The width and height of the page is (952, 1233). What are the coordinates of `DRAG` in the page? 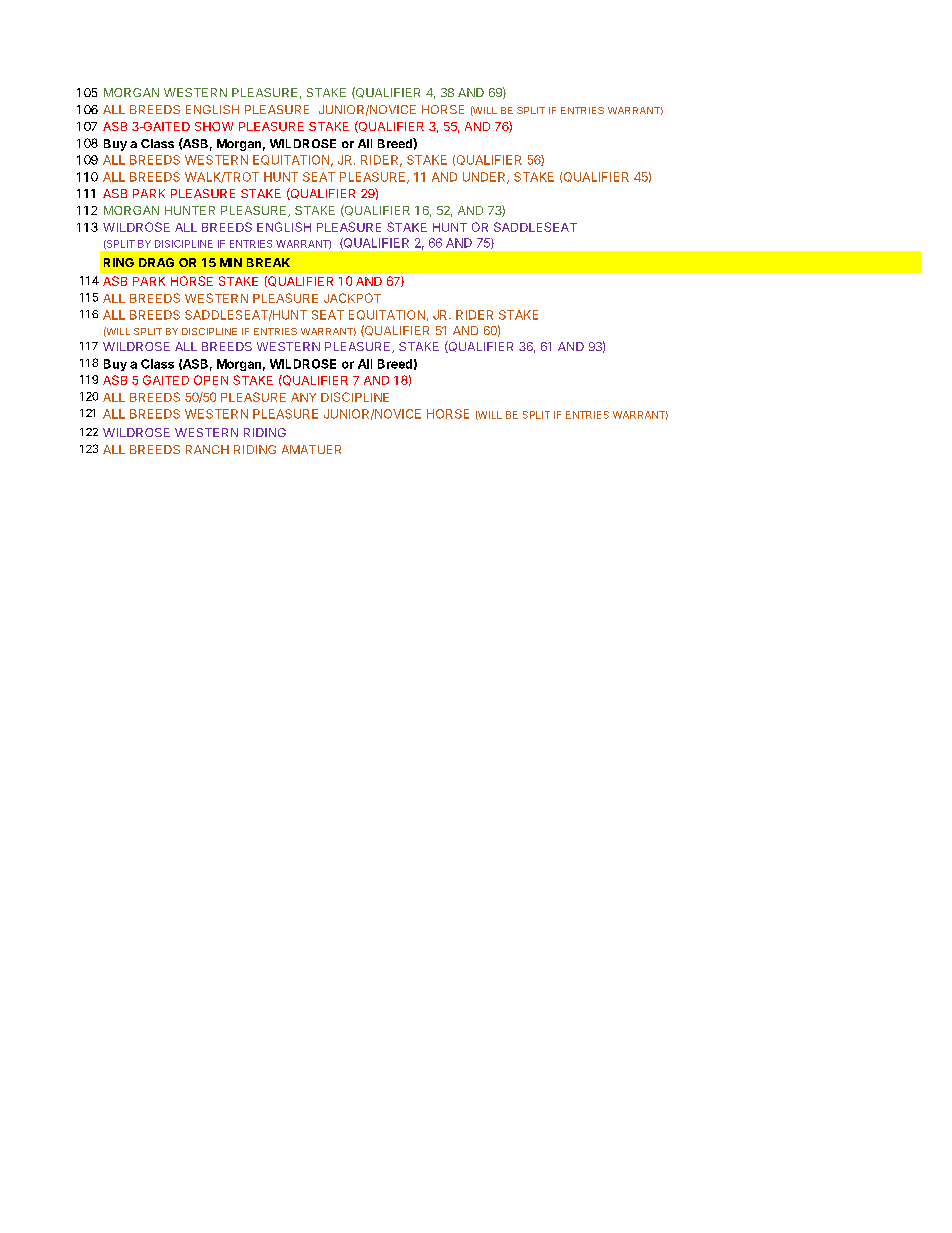 It's located at (156, 262).
